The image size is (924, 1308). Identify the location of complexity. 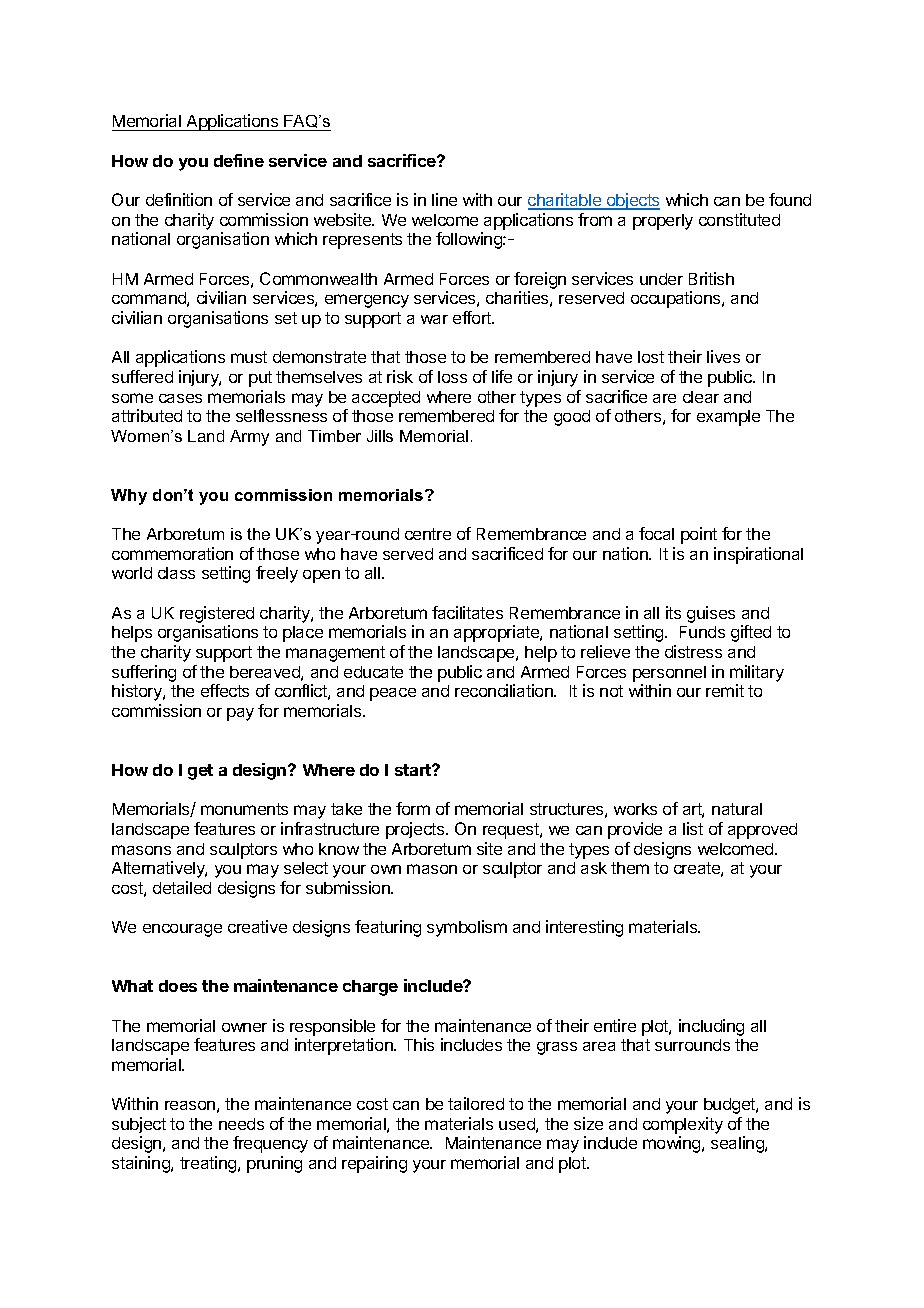
(683, 1125).
